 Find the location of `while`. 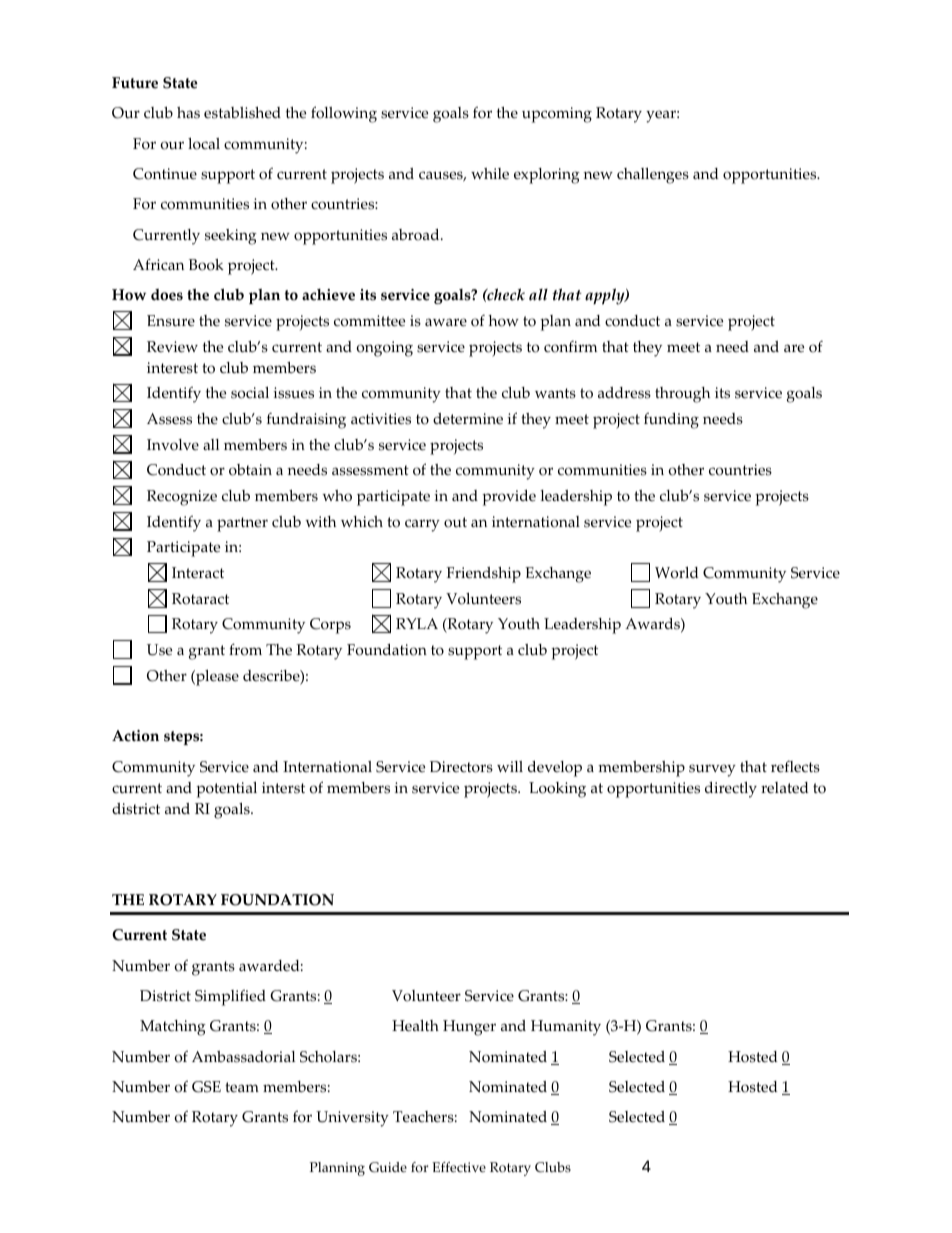

while is located at coordinates (490, 174).
